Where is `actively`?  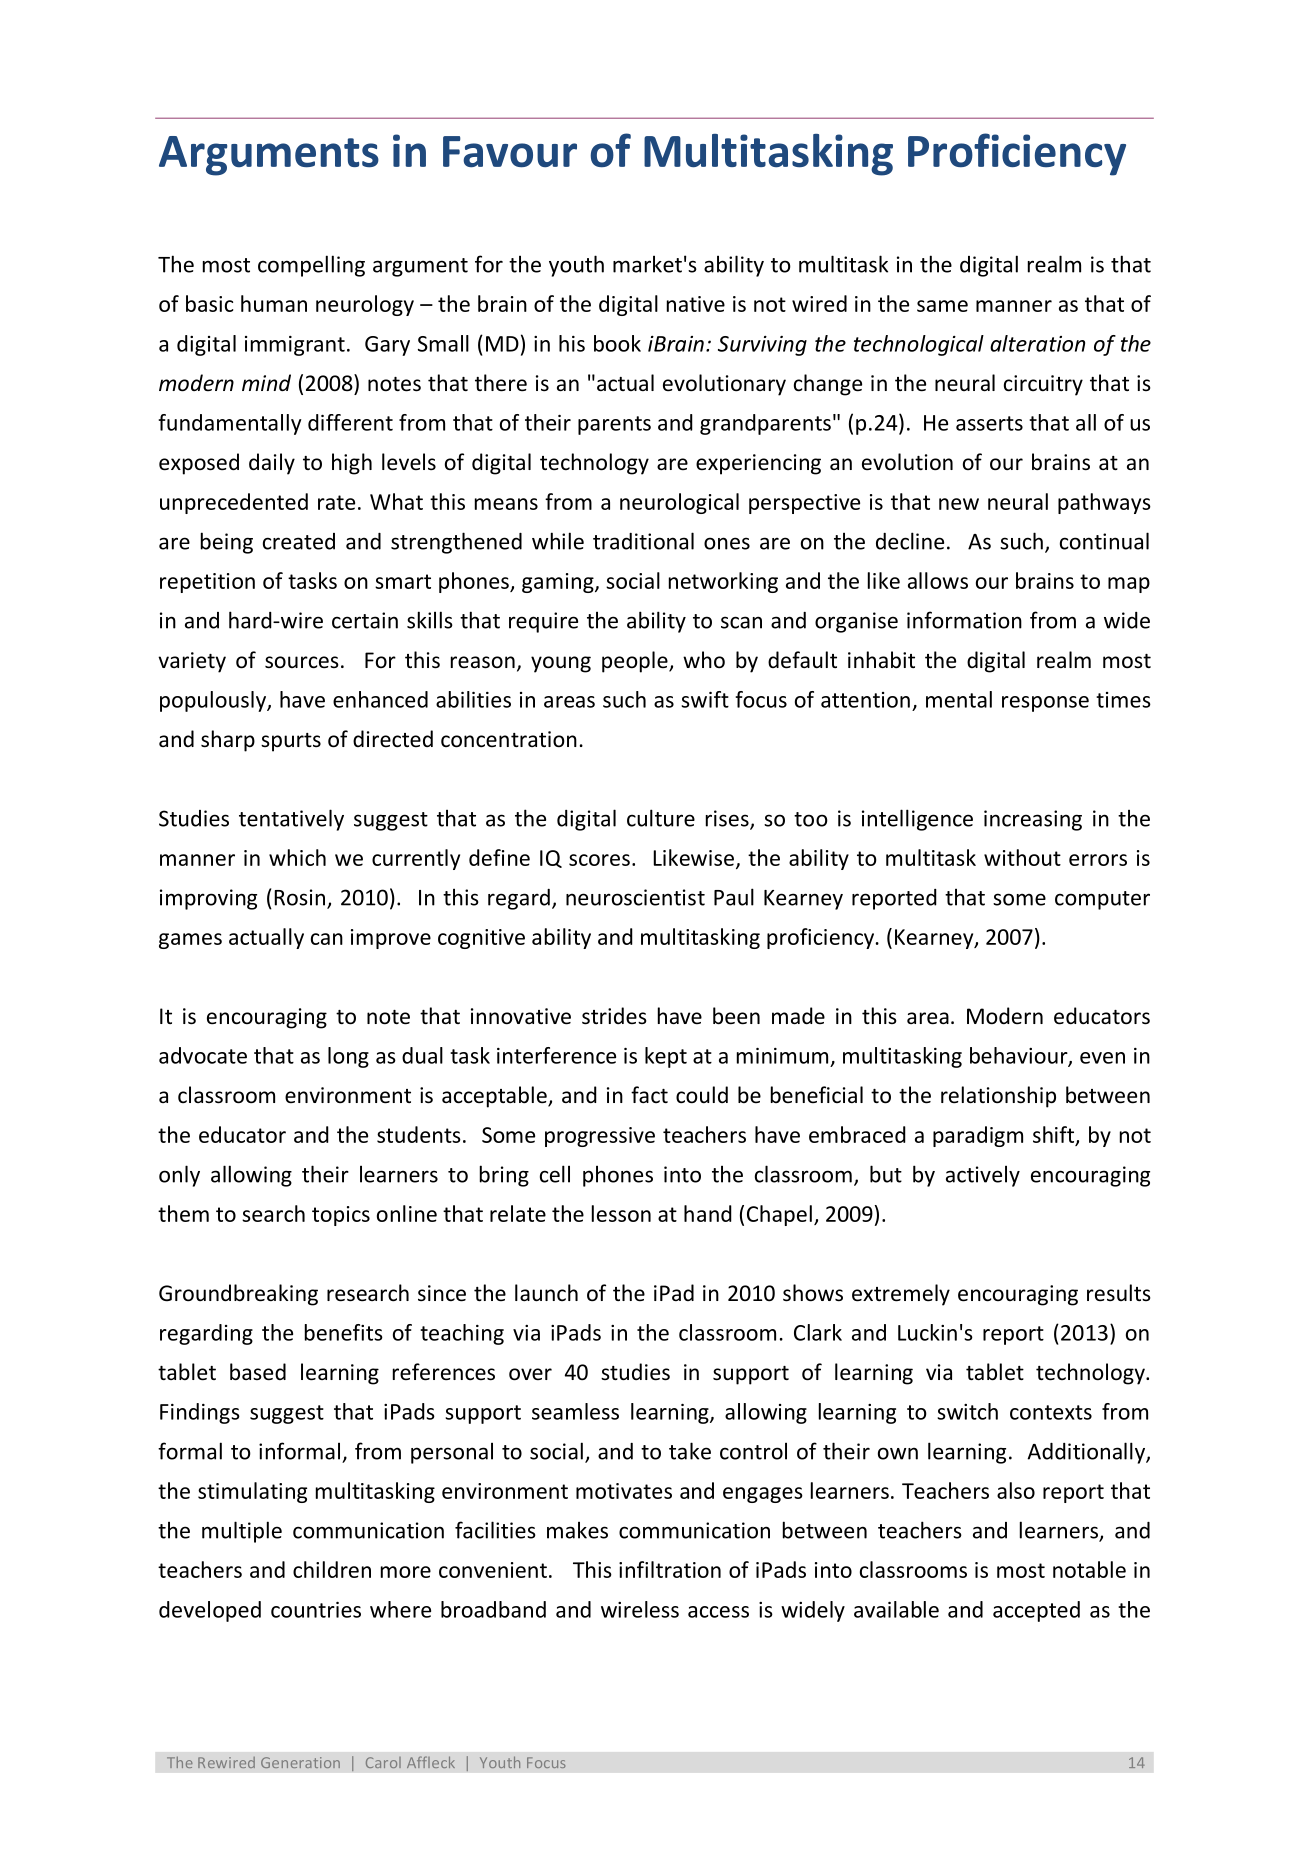
actively is located at coordinates (983, 1176).
